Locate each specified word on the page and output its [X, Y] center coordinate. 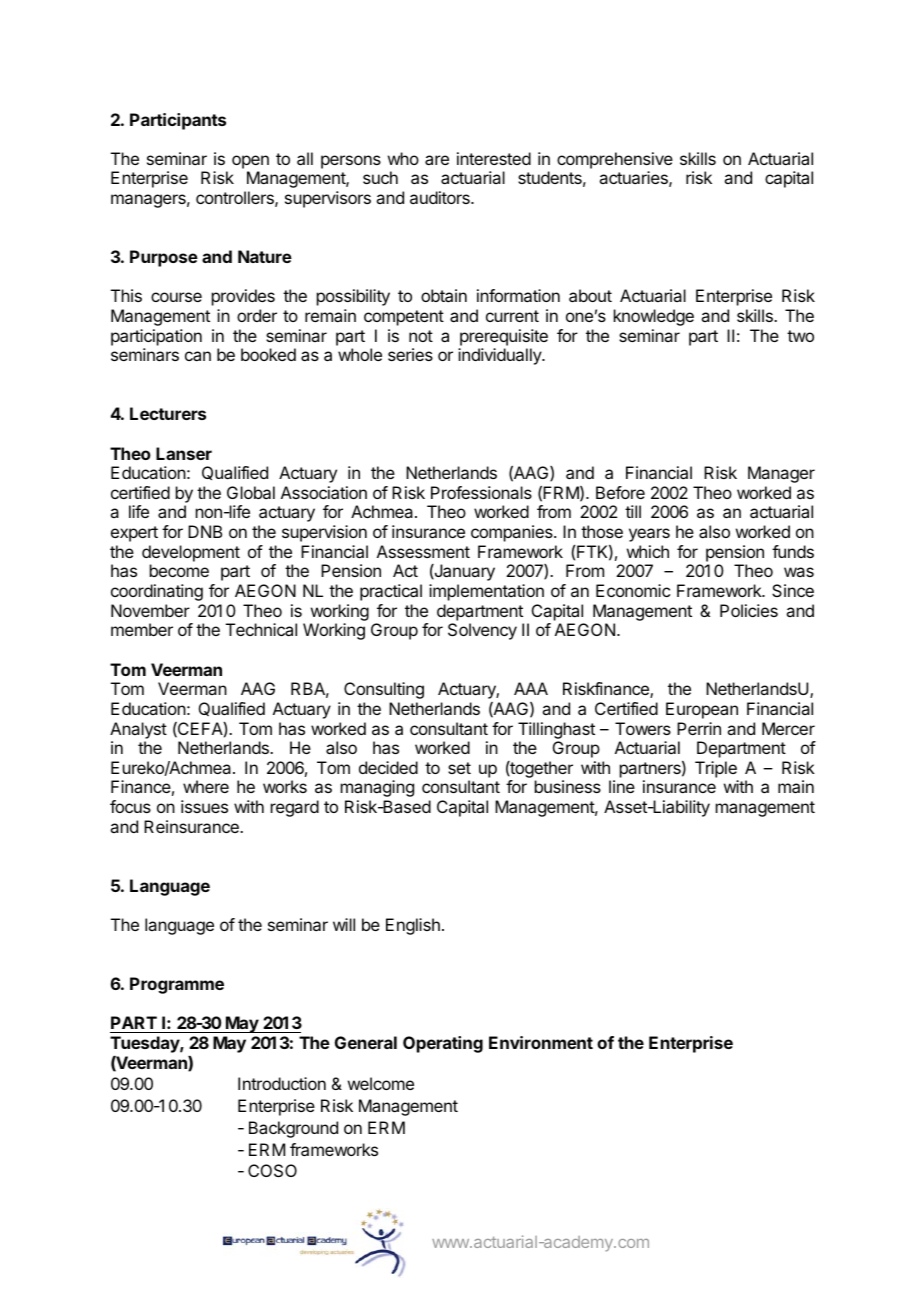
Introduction [282, 1083]
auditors [441, 197]
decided [388, 767]
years [649, 535]
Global [251, 492]
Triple [716, 769]
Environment [541, 1042]
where [206, 786]
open [250, 162]
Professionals [481, 492]
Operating [443, 1044]
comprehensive [615, 160]
